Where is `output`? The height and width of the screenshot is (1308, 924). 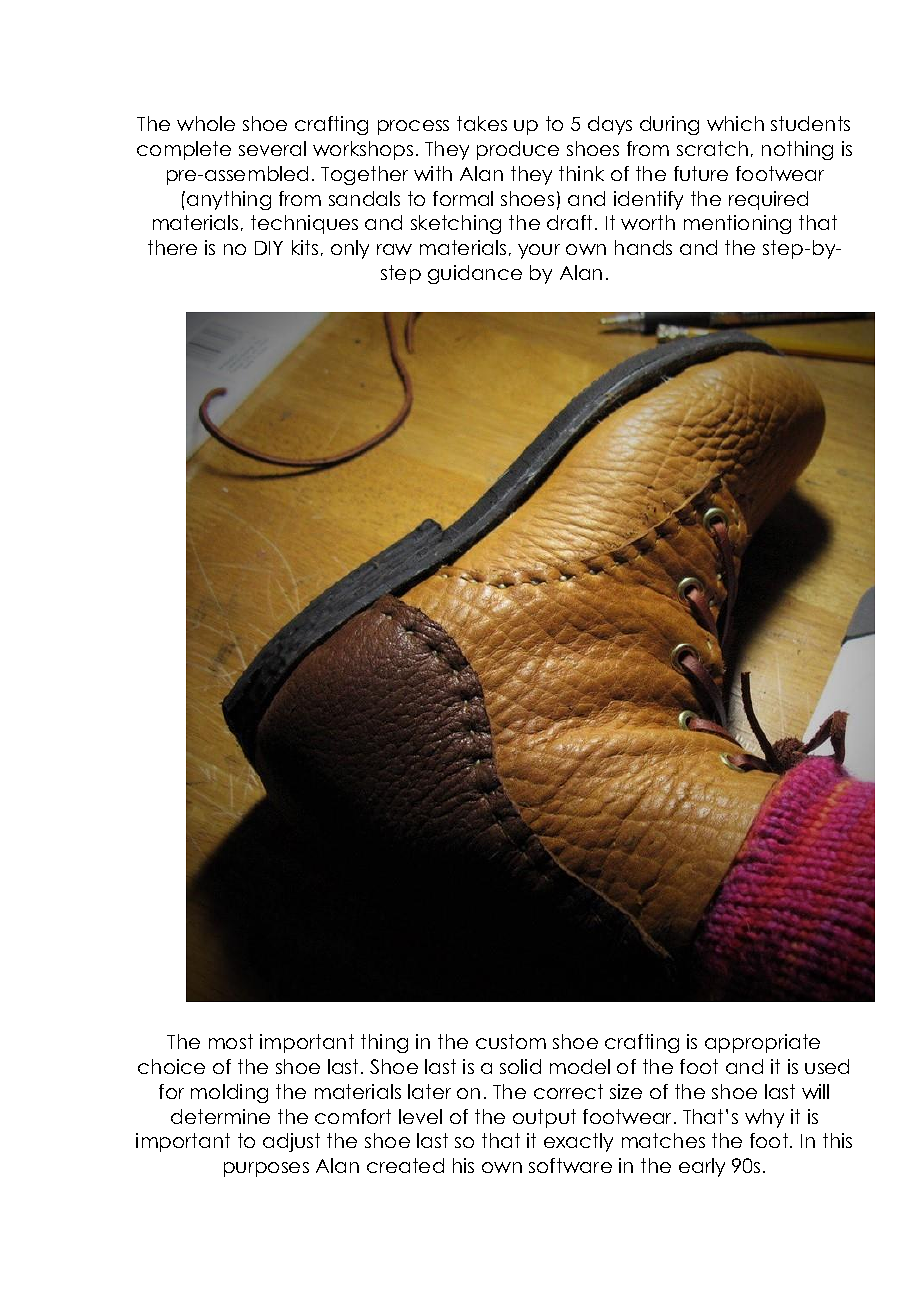
output is located at coordinates (544, 1118).
